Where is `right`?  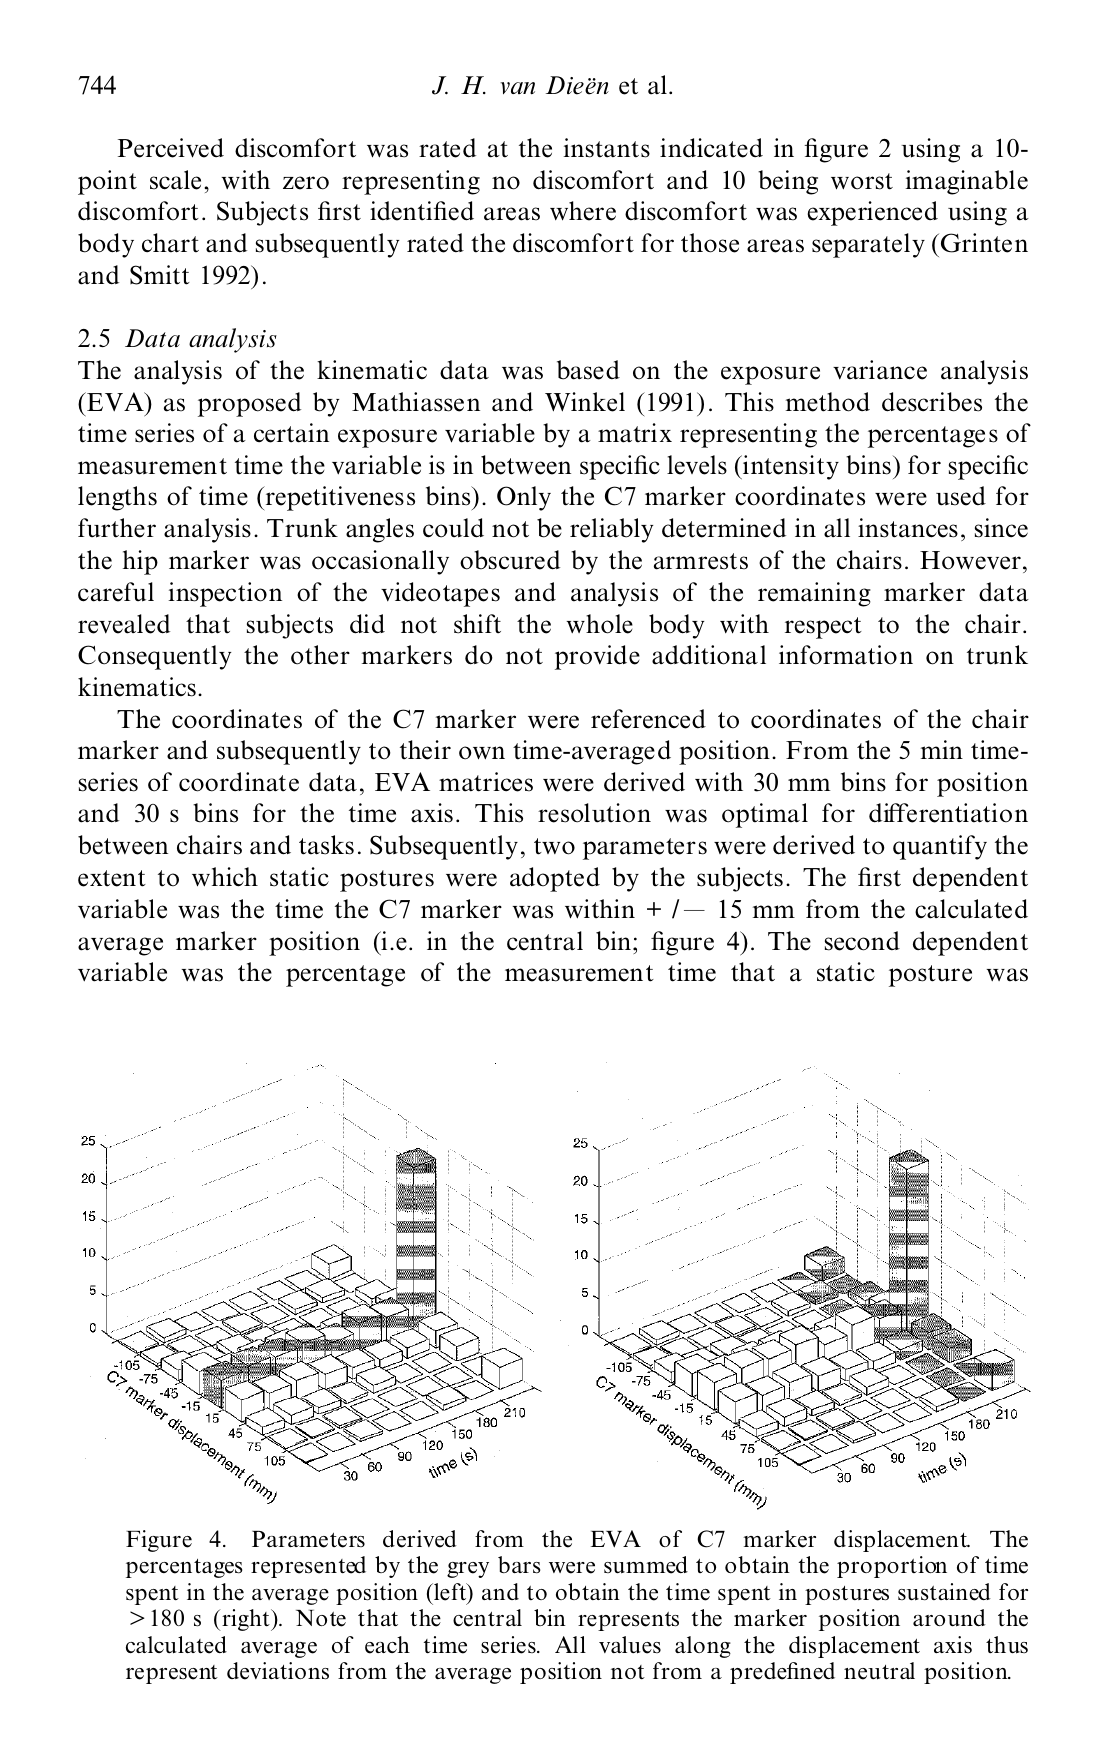 right is located at coordinates (246, 1620).
